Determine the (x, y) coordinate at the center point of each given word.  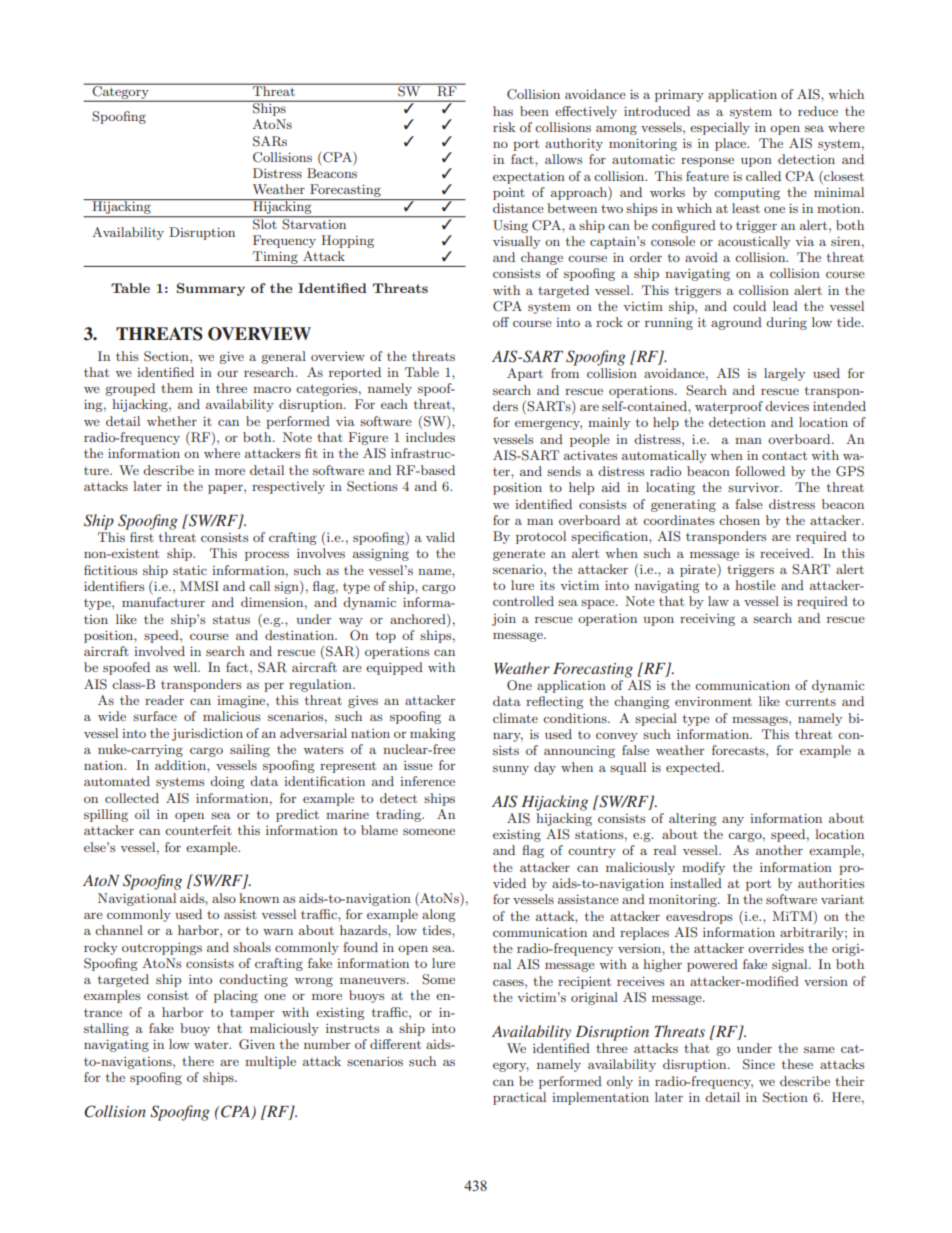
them (177, 388)
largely (784, 374)
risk (504, 127)
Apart (525, 374)
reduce (818, 111)
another (779, 850)
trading (399, 815)
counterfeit (198, 830)
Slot (265, 223)
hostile (755, 585)
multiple (270, 1062)
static (190, 570)
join (504, 620)
